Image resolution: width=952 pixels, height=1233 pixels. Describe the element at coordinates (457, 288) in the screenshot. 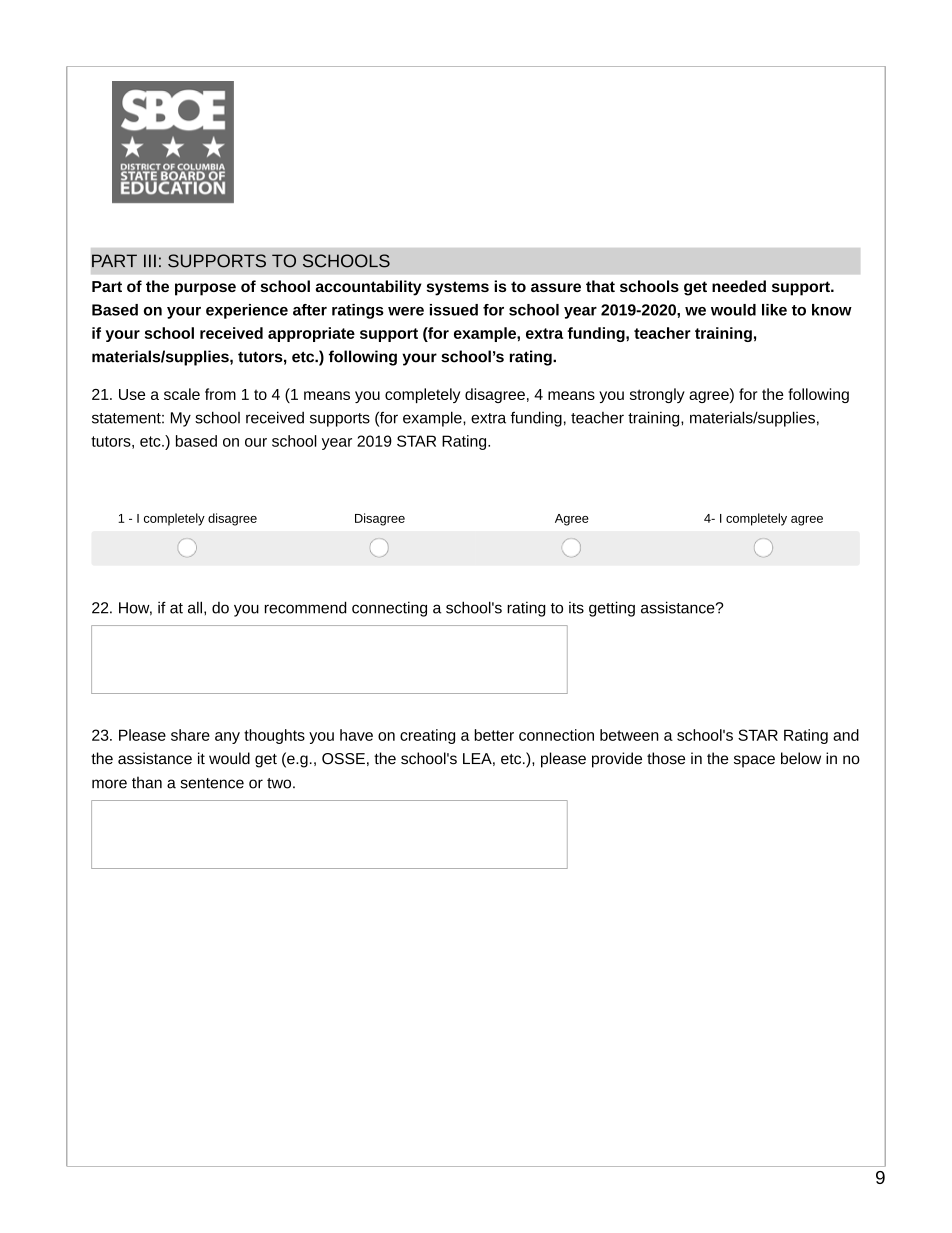

I see `systems` at that location.
